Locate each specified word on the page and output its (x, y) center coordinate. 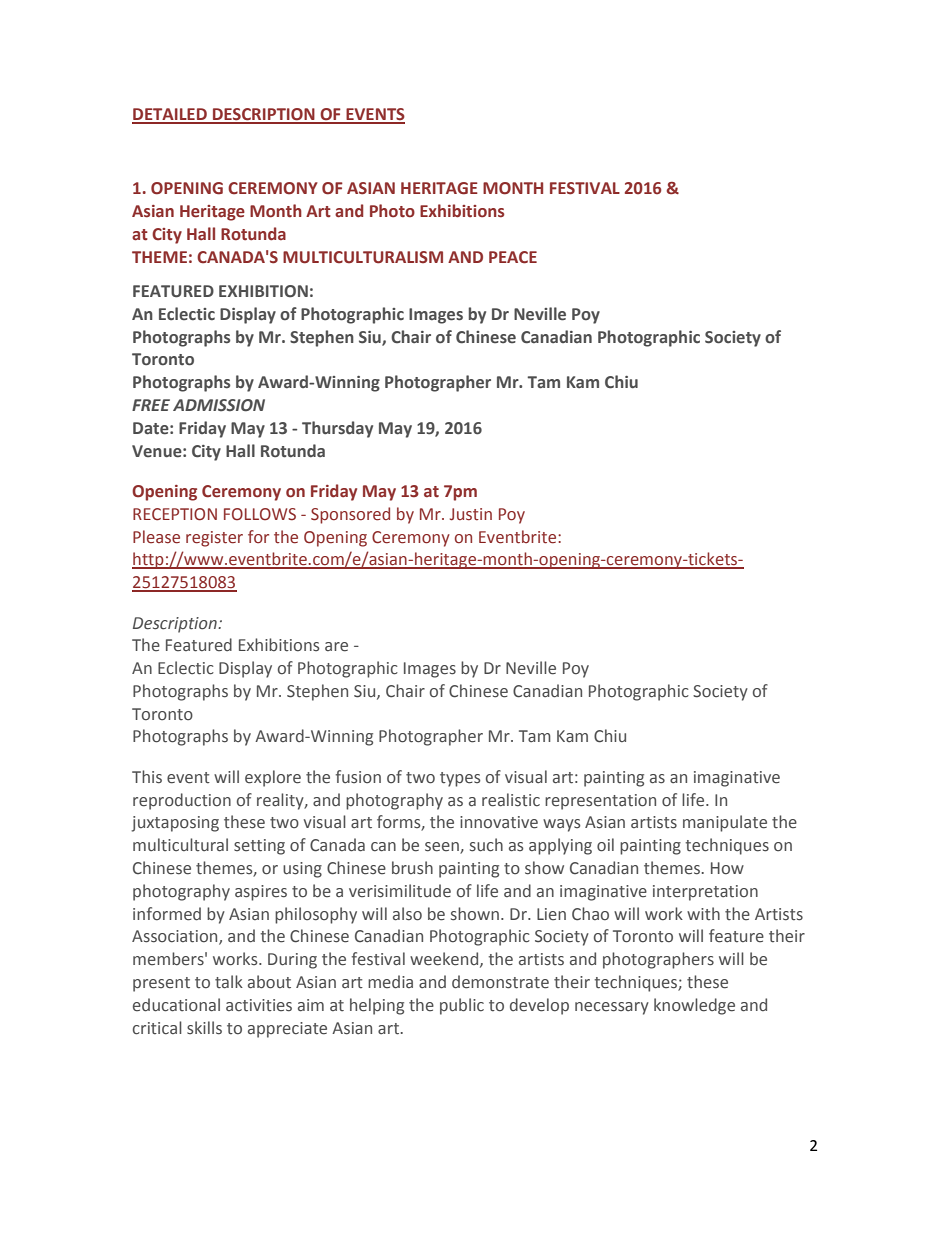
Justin (471, 514)
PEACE (513, 257)
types (460, 779)
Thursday (337, 429)
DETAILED (170, 115)
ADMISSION (219, 405)
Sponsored (350, 515)
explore (273, 778)
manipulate (725, 823)
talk (229, 982)
